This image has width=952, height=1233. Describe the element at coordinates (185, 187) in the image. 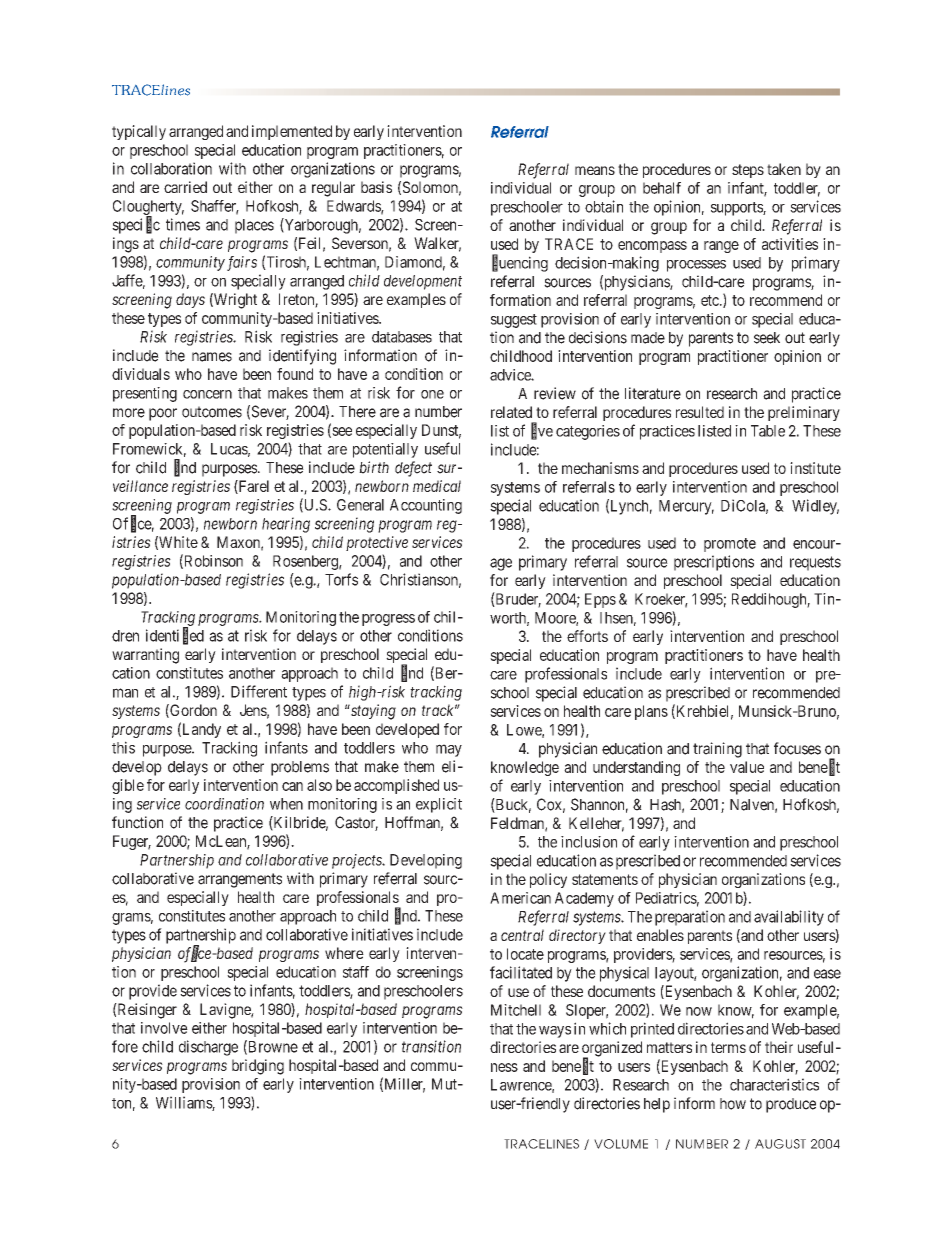

I see `carried` at that location.
